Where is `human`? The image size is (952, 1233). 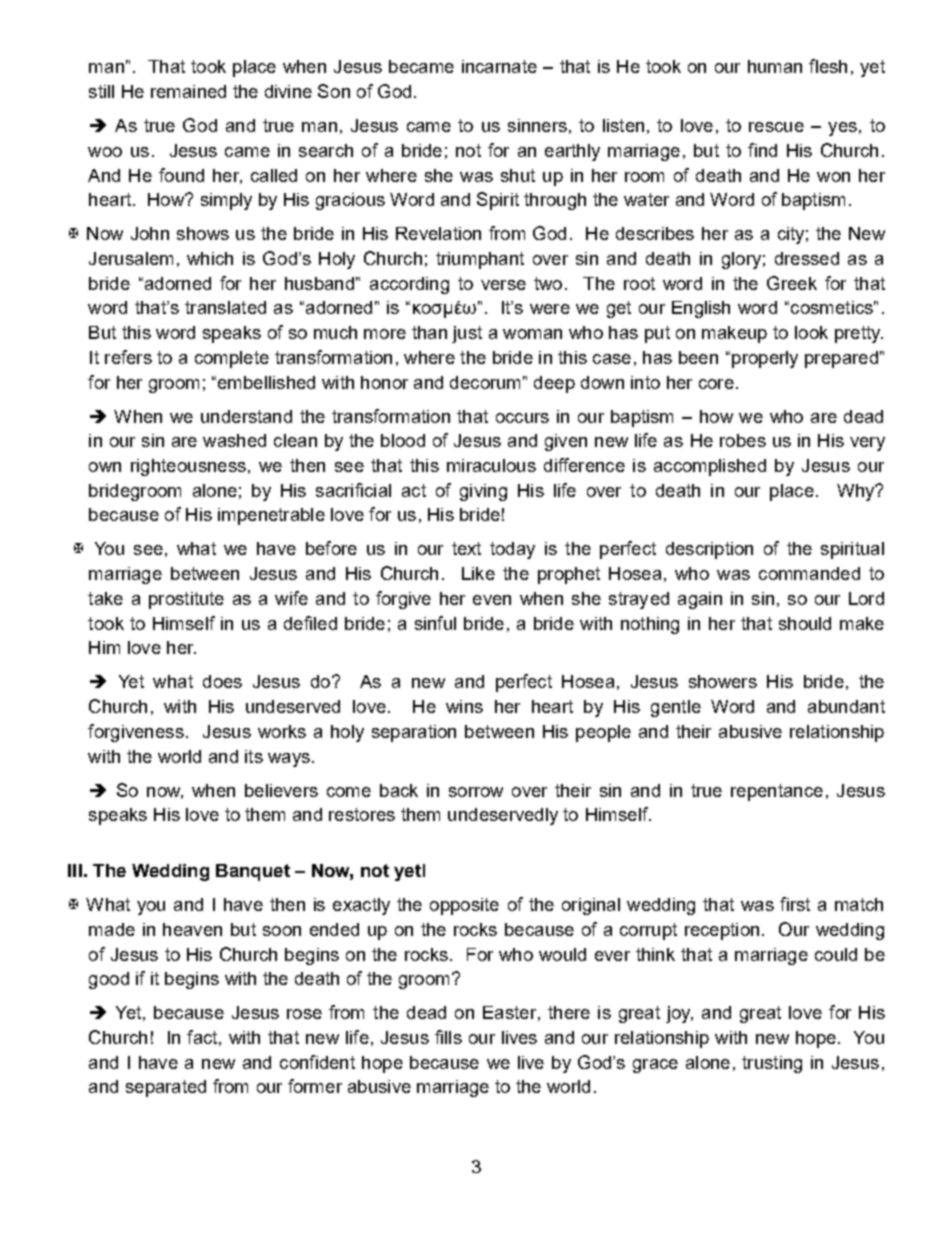
human is located at coordinates (775, 66).
